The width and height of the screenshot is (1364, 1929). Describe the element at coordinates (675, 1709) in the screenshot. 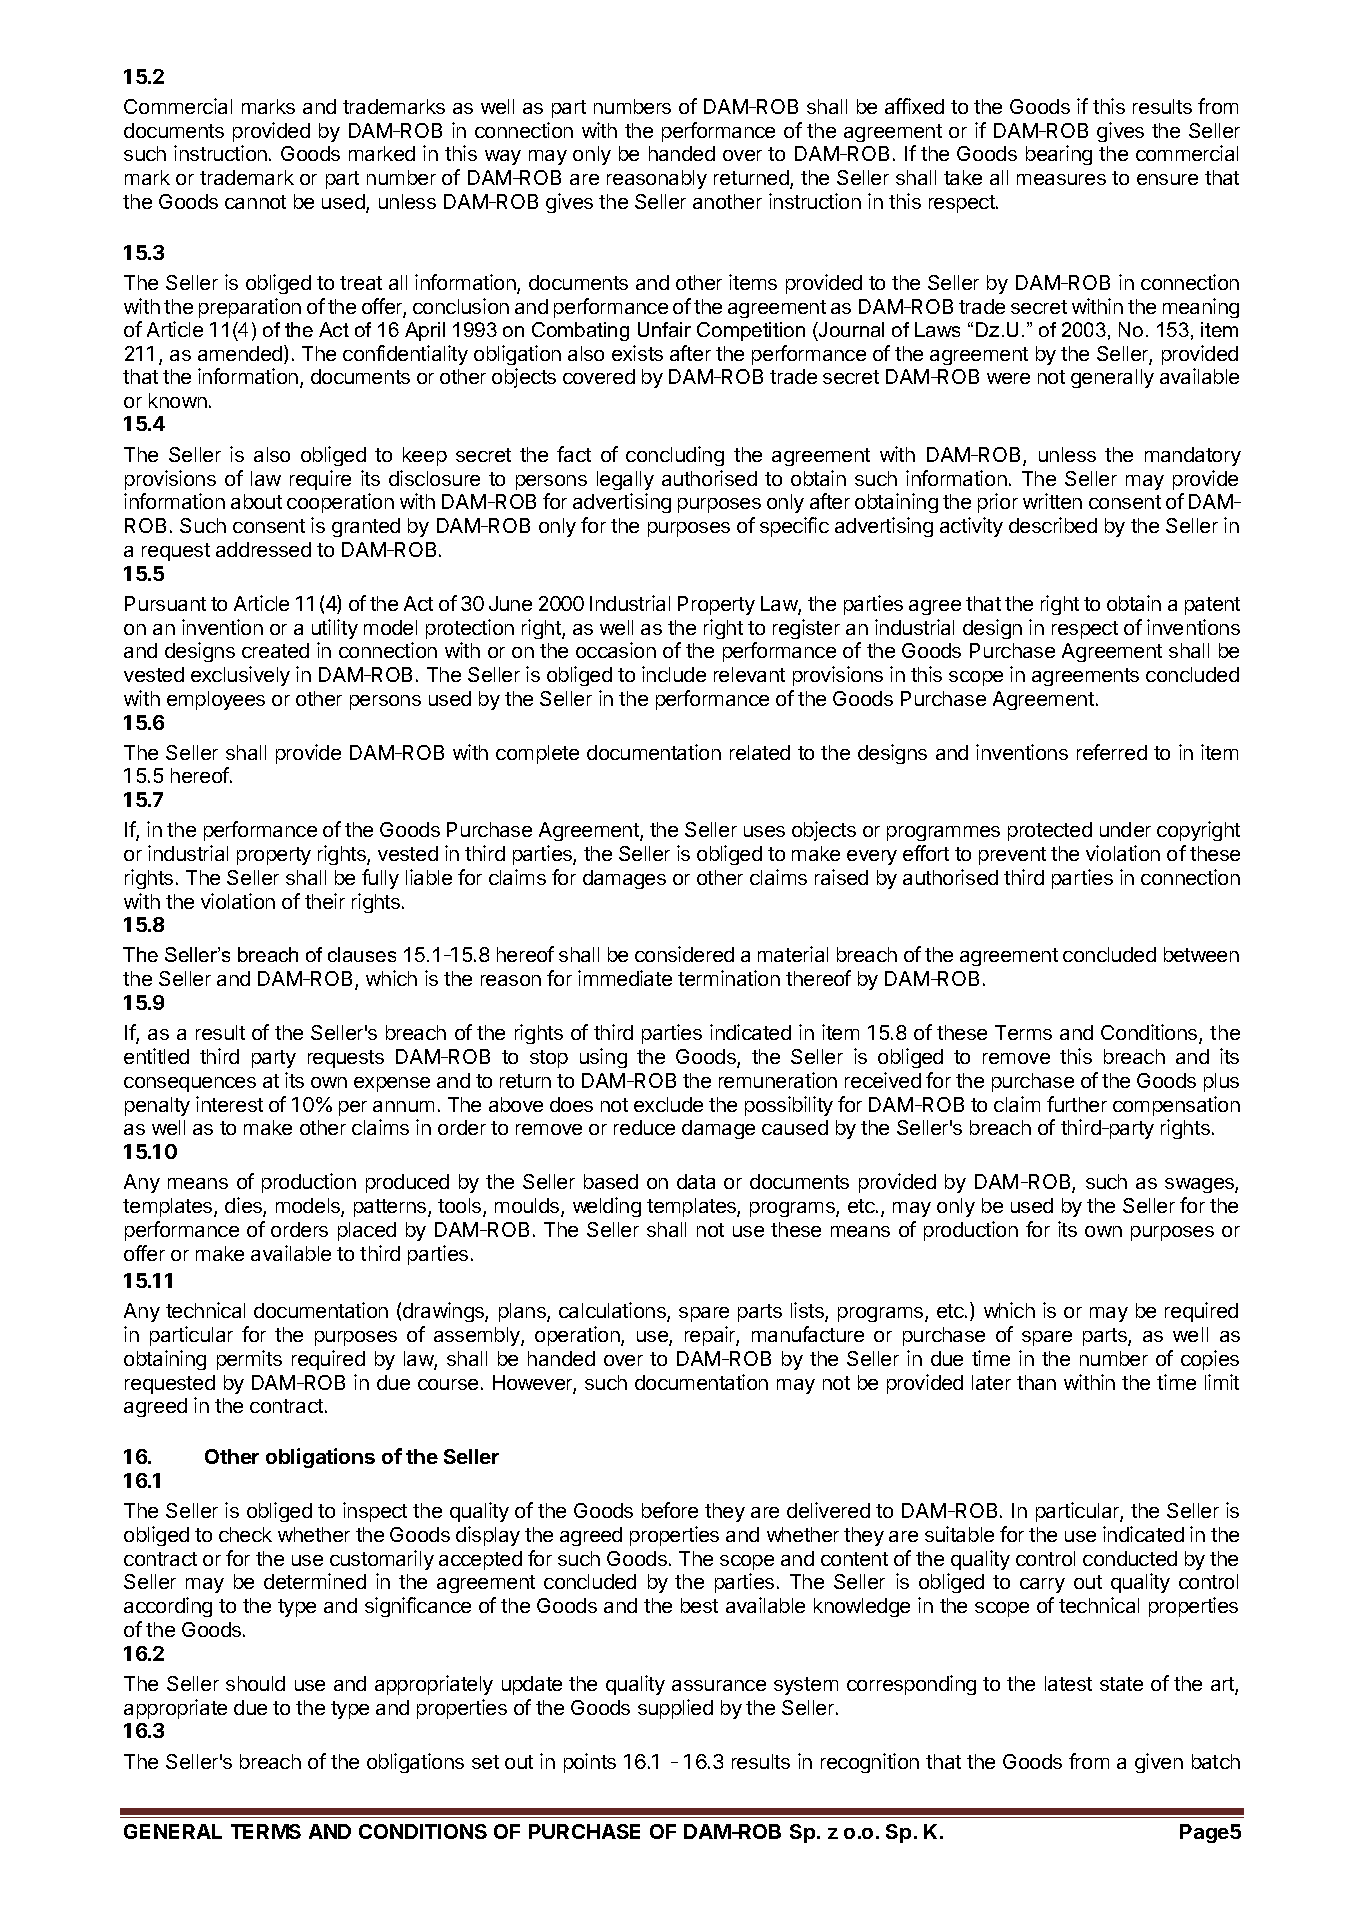

I see `supplied` at that location.
